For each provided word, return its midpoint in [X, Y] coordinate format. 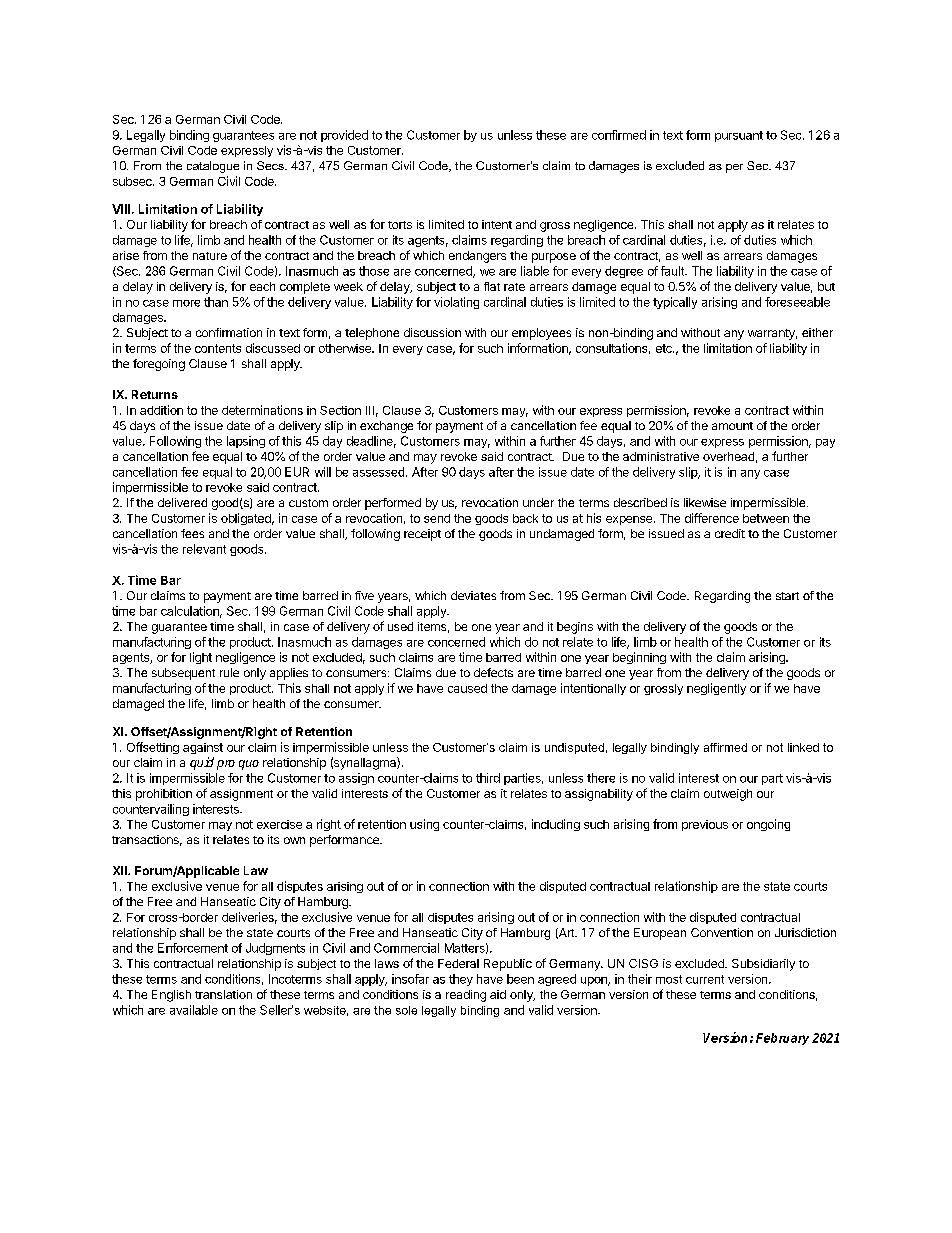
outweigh [728, 795]
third [488, 778]
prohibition [164, 795]
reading [466, 996]
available [194, 1010]
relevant [204, 549]
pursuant [739, 136]
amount [732, 426]
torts [400, 225]
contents [218, 348]
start [787, 596]
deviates [473, 595]
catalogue [213, 167]
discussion [432, 332]
